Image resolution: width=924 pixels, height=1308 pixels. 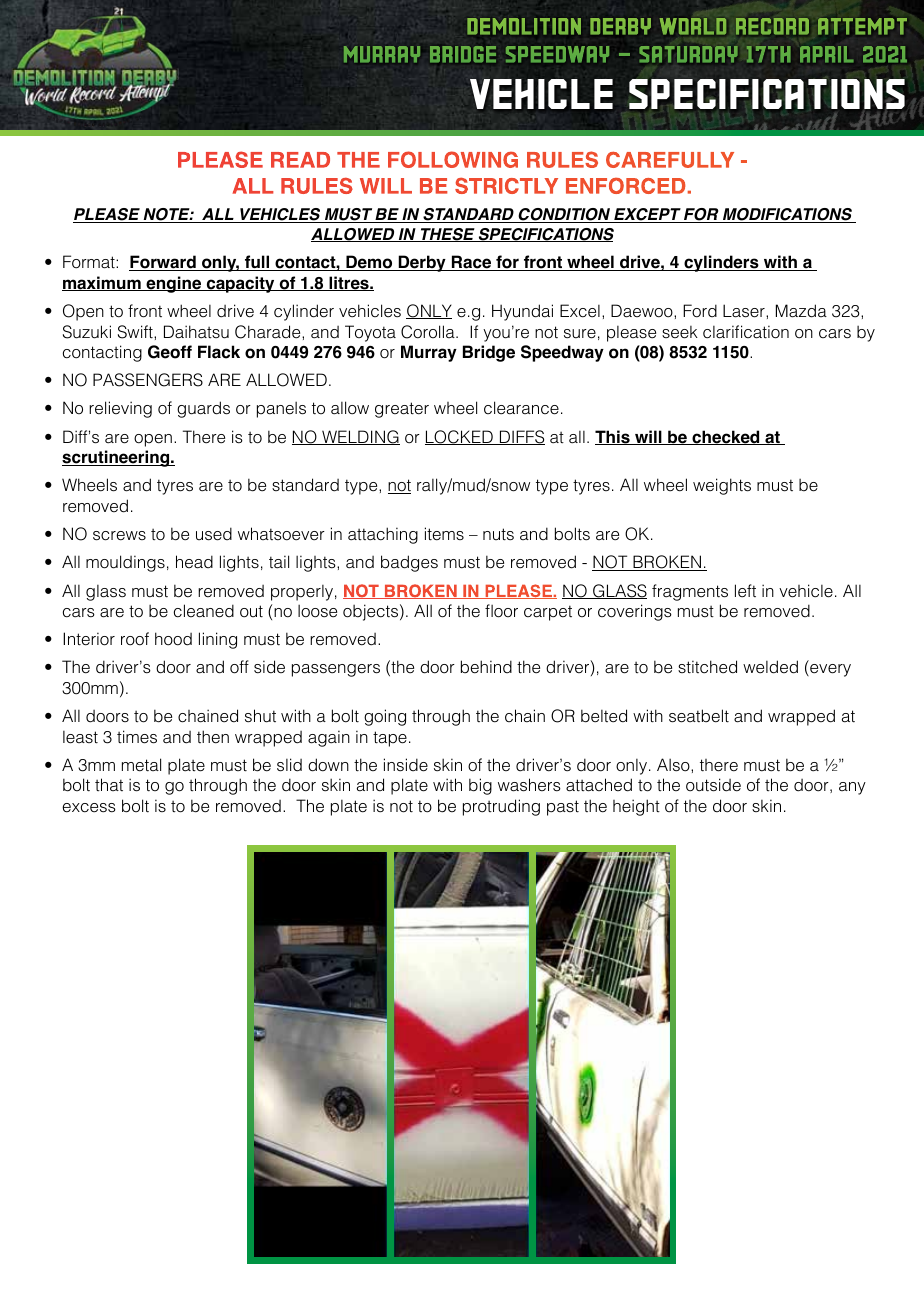 What do you see at coordinates (788, 215) in the screenshot?
I see `MODIFICATIONS` at bounding box center [788, 215].
